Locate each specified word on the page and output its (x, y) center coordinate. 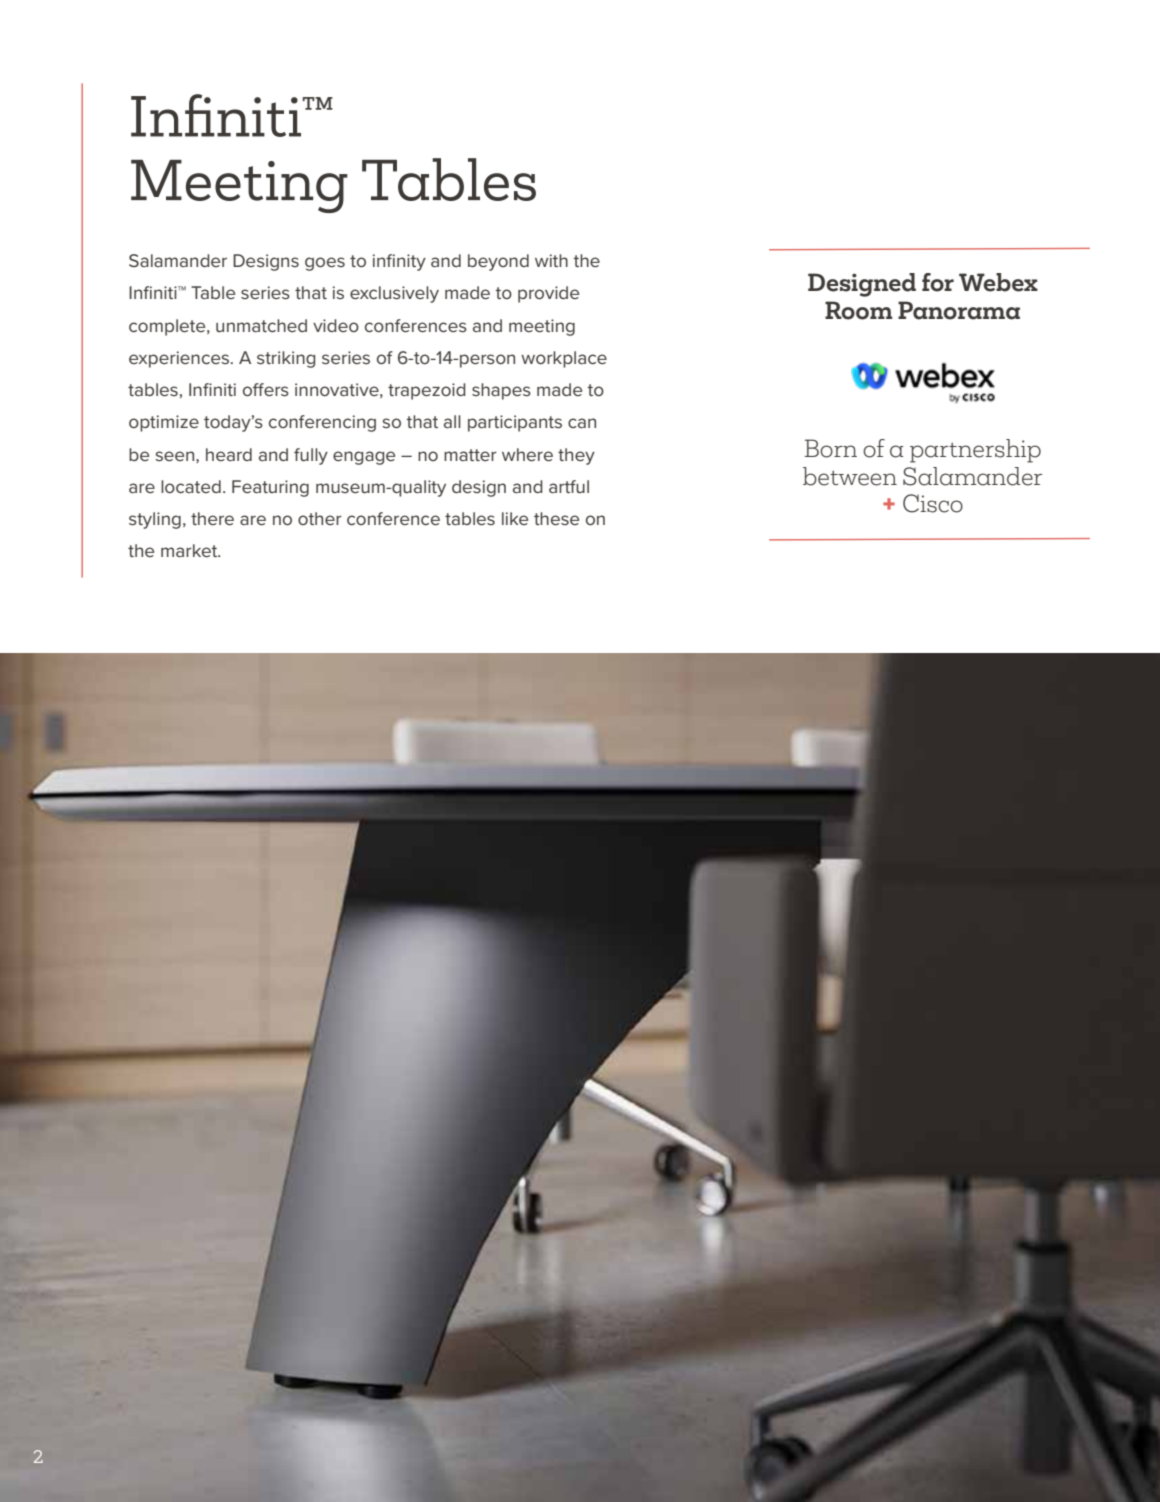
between (850, 476)
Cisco (933, 503)
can (582, 423)
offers (266, 389)
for (938, 282)
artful (569, 486)
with (551, 260)
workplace (564, 359)
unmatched (261, 325)
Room (858, 310)
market (190, 550)
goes (325, 264)
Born (831, 448)
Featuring (270, 488)
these (556, 518)
